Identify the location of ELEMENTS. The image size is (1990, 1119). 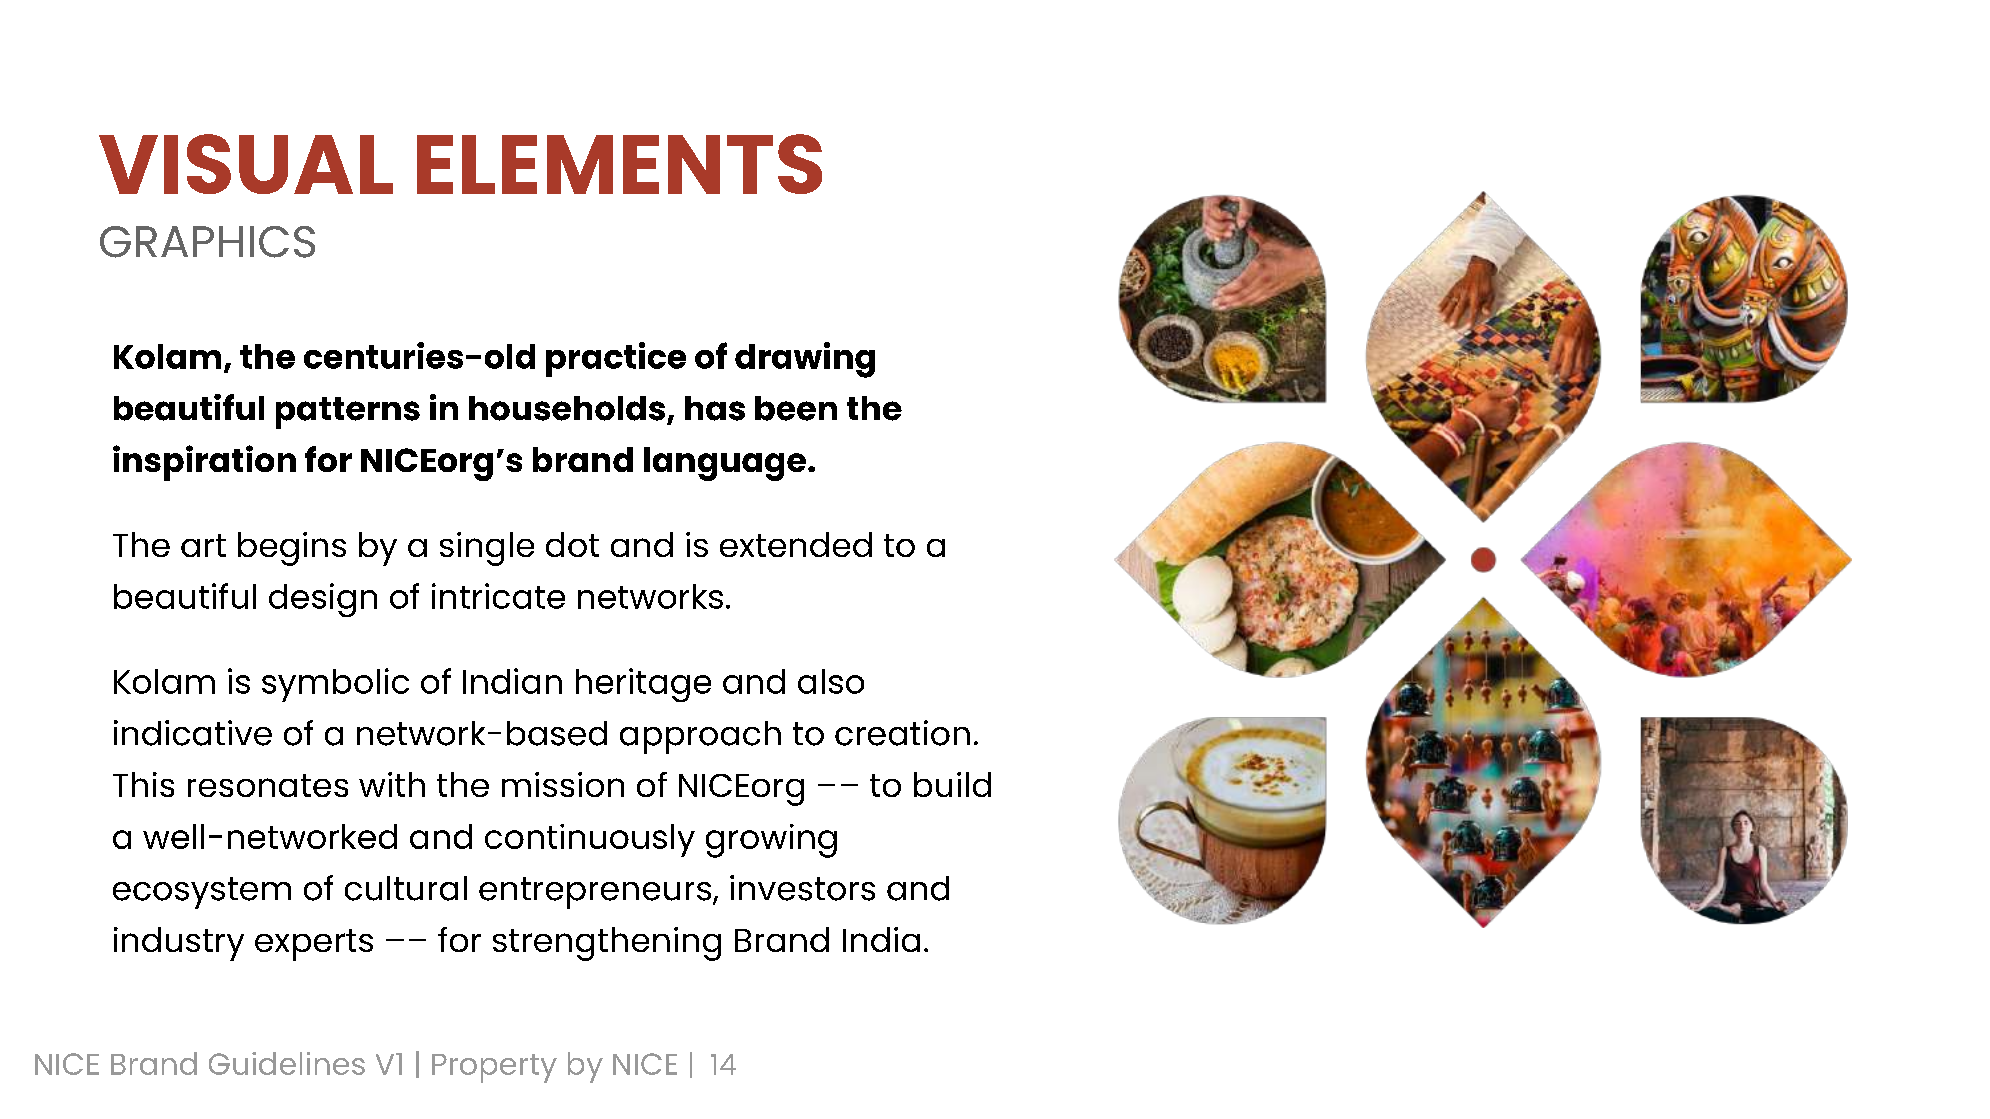
(619, 164).
